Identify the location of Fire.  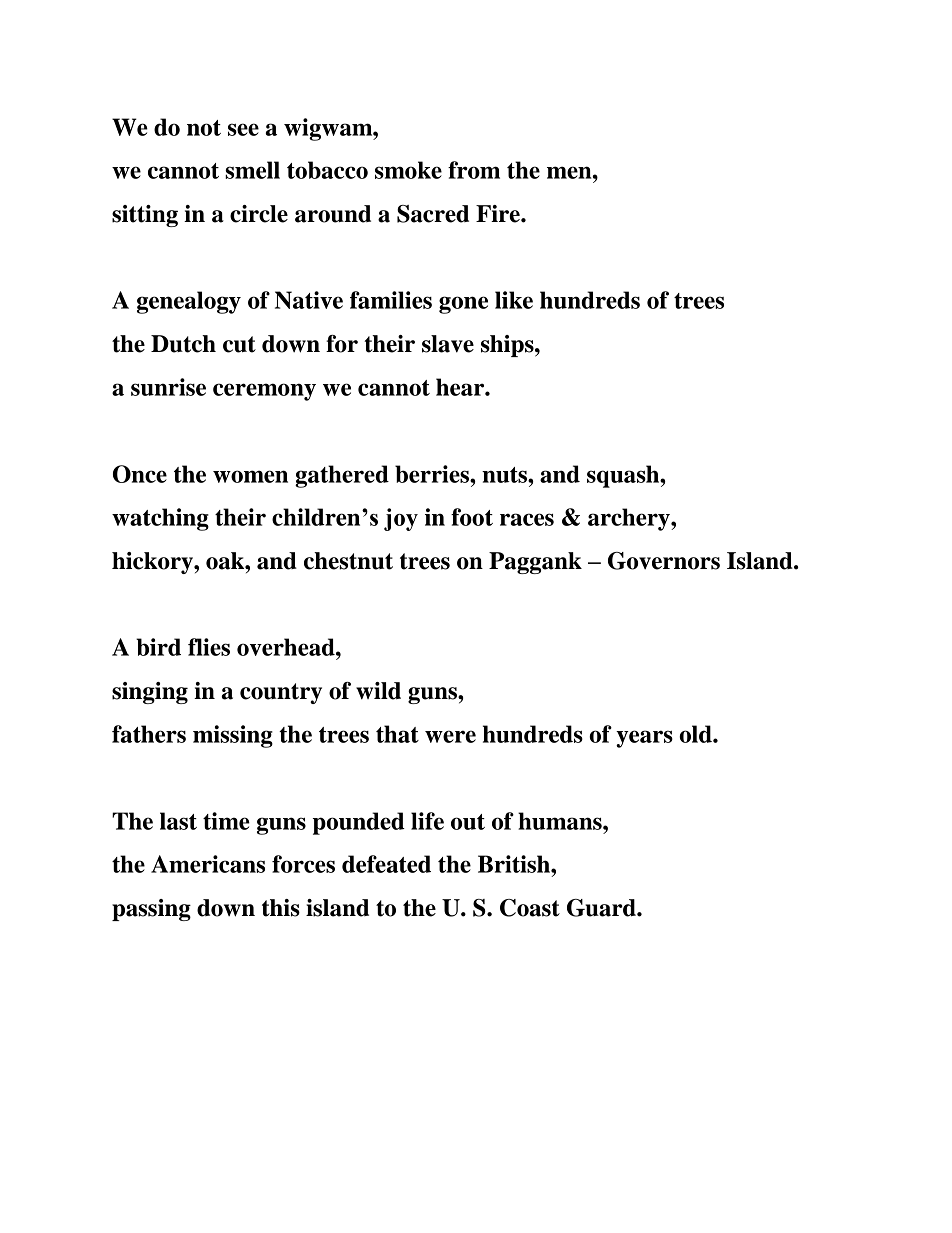
(499, 214).
